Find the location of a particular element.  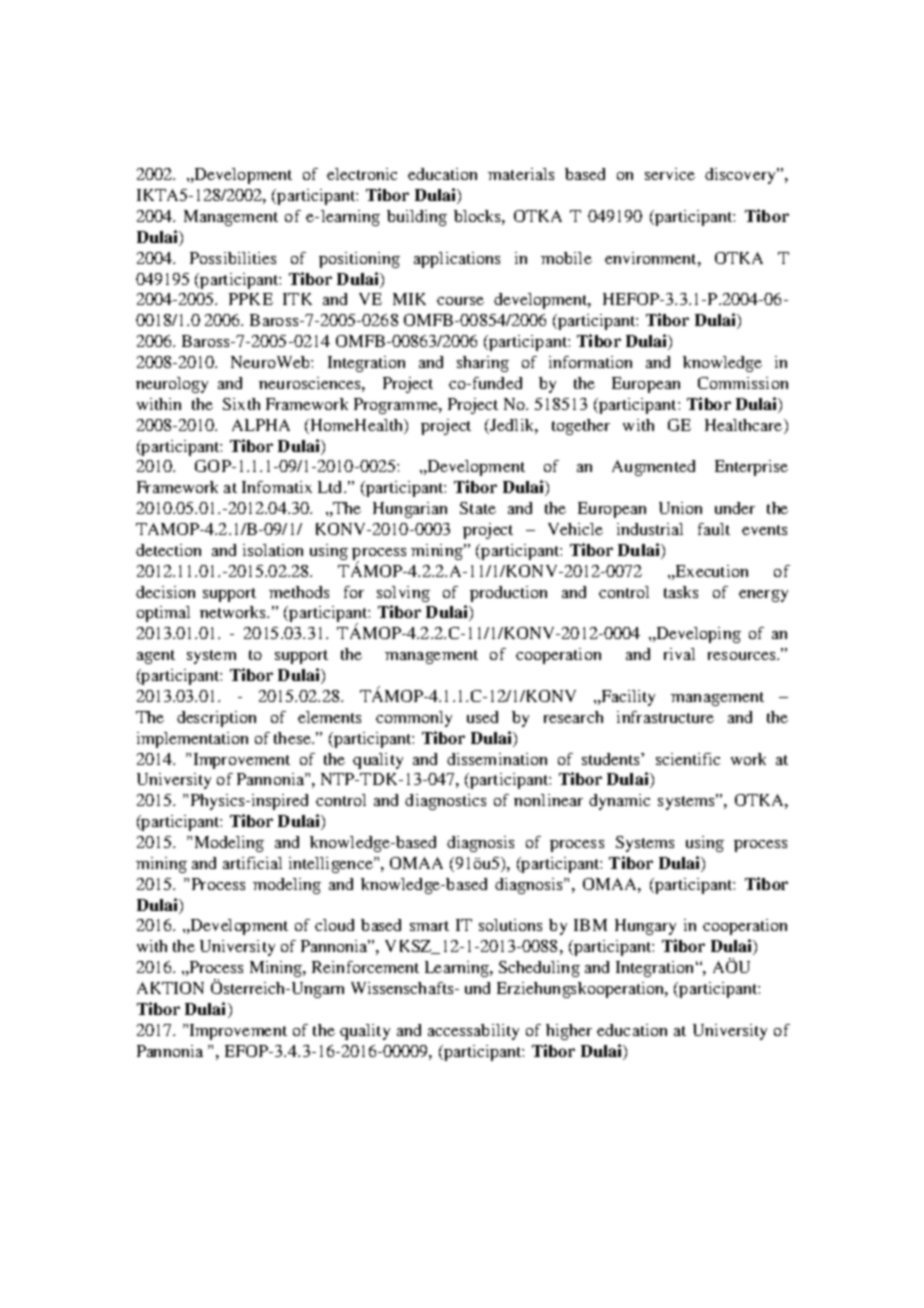

artificial is located at coordinates (252, 863).
